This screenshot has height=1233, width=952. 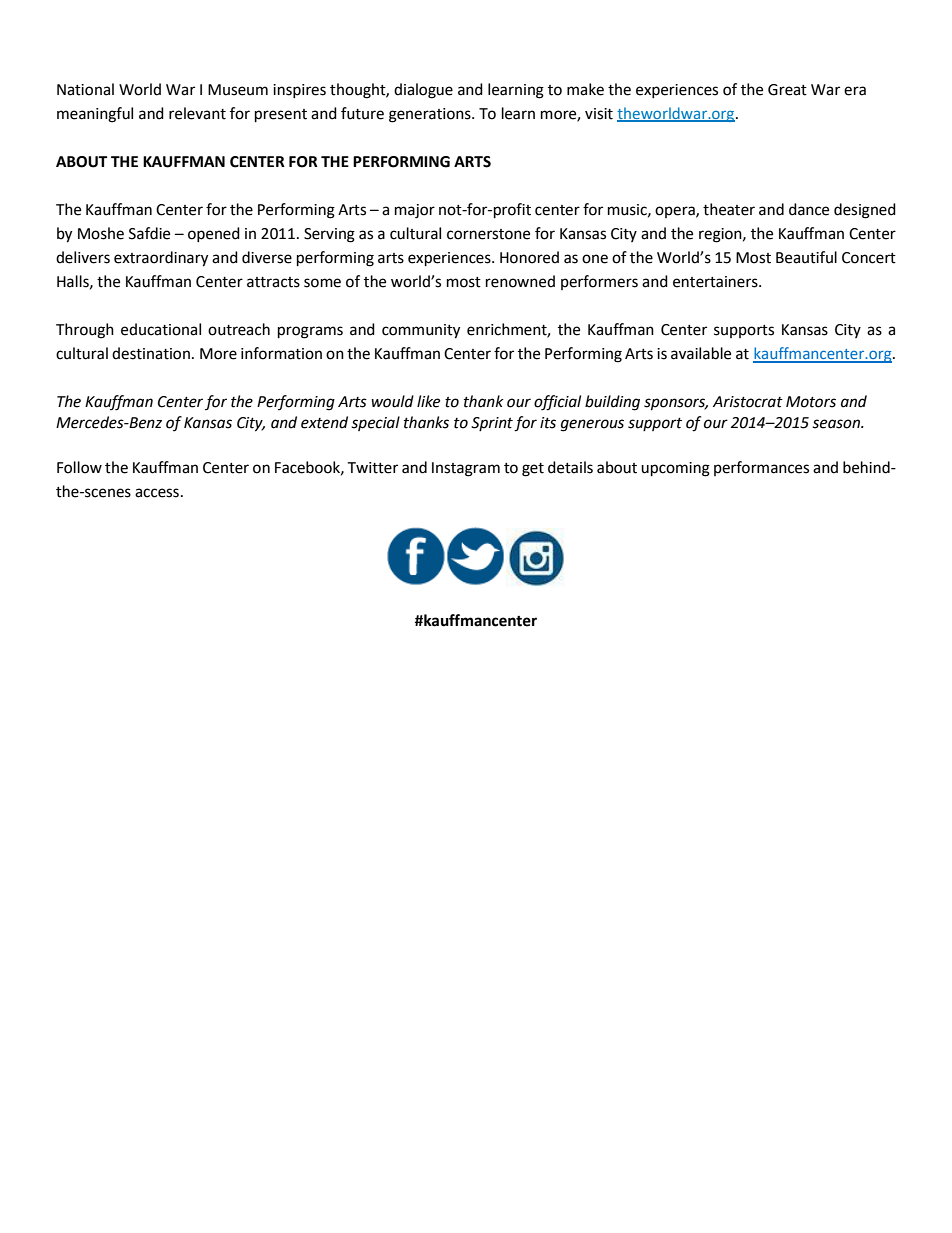 I want to click on dialogue, so click(x=423, y=91).
